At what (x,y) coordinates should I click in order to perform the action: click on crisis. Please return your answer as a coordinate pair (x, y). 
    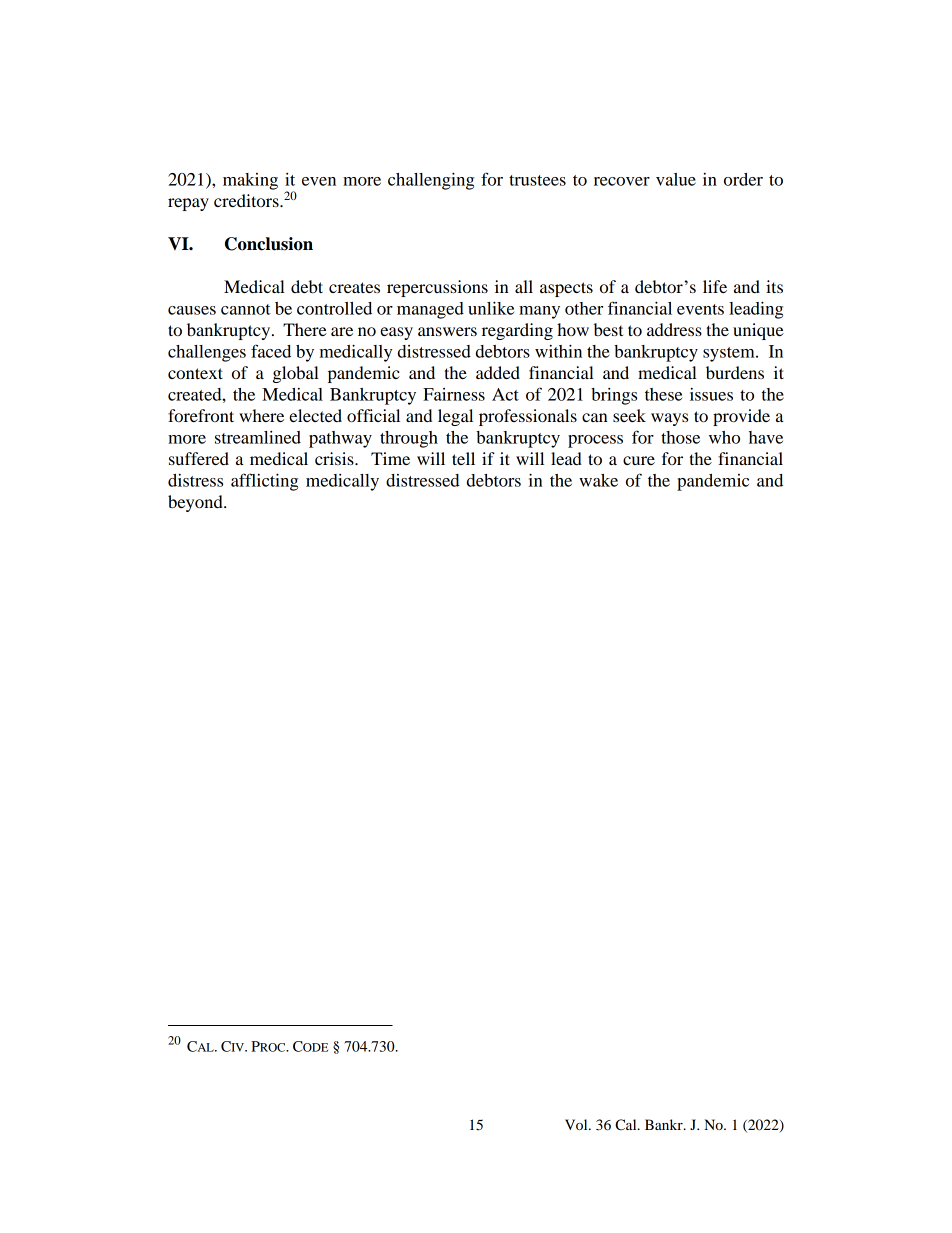
    Looking at the image, I should click on (335, 458).
